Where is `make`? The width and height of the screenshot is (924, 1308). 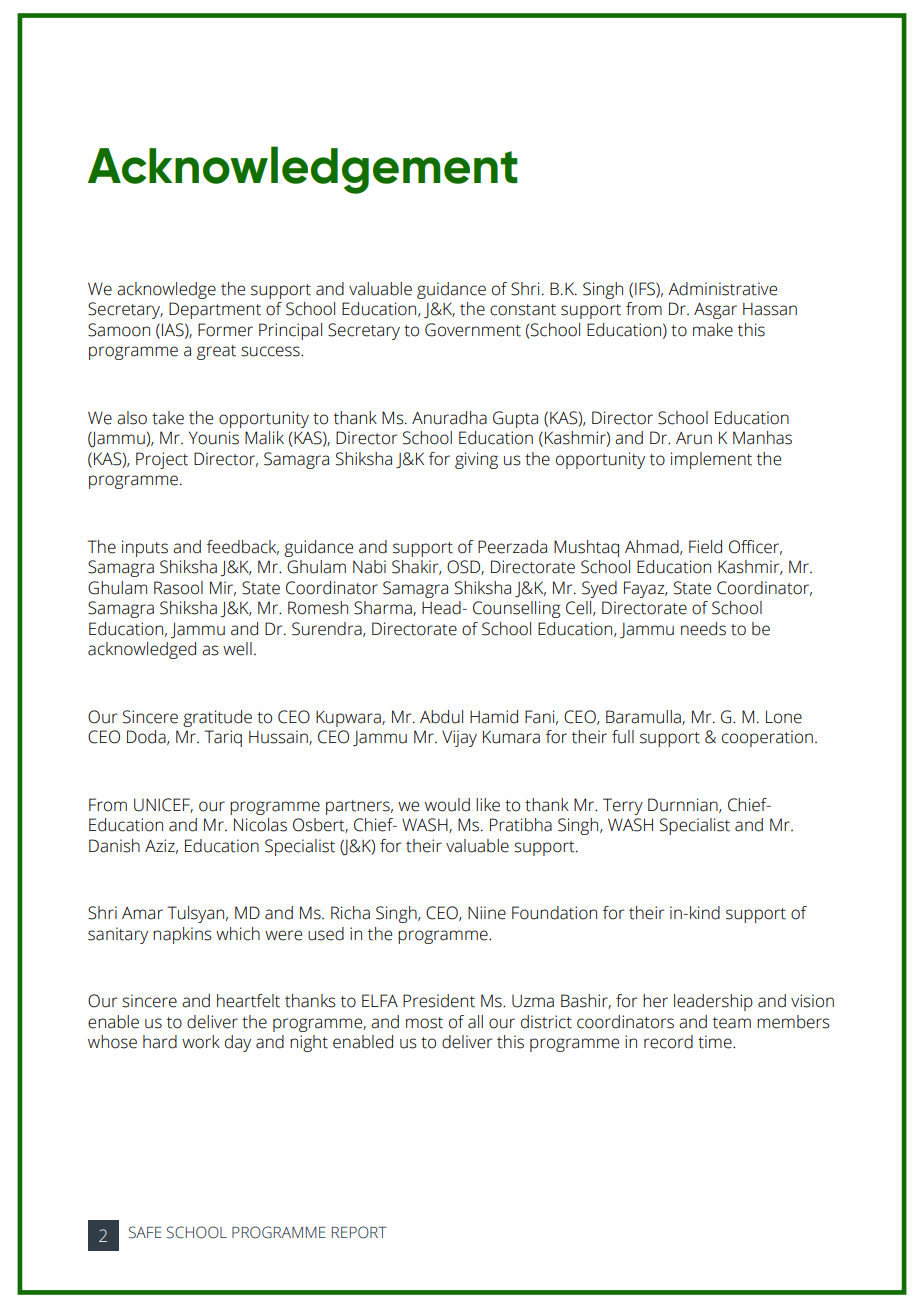 make is located at coordinates (713, 330).
